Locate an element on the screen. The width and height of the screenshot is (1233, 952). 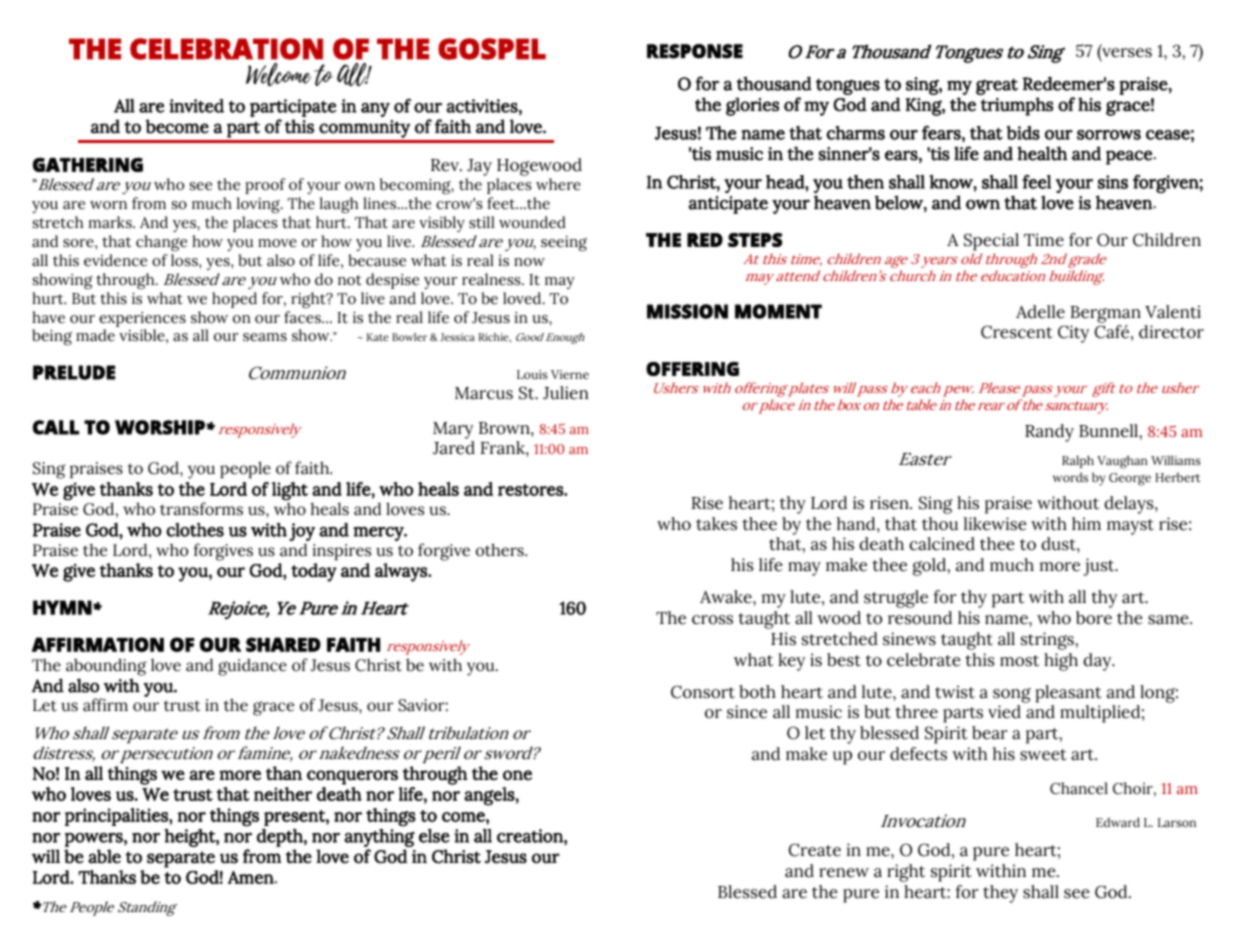
CELEBRATION is located at coordinates (226, 49).
